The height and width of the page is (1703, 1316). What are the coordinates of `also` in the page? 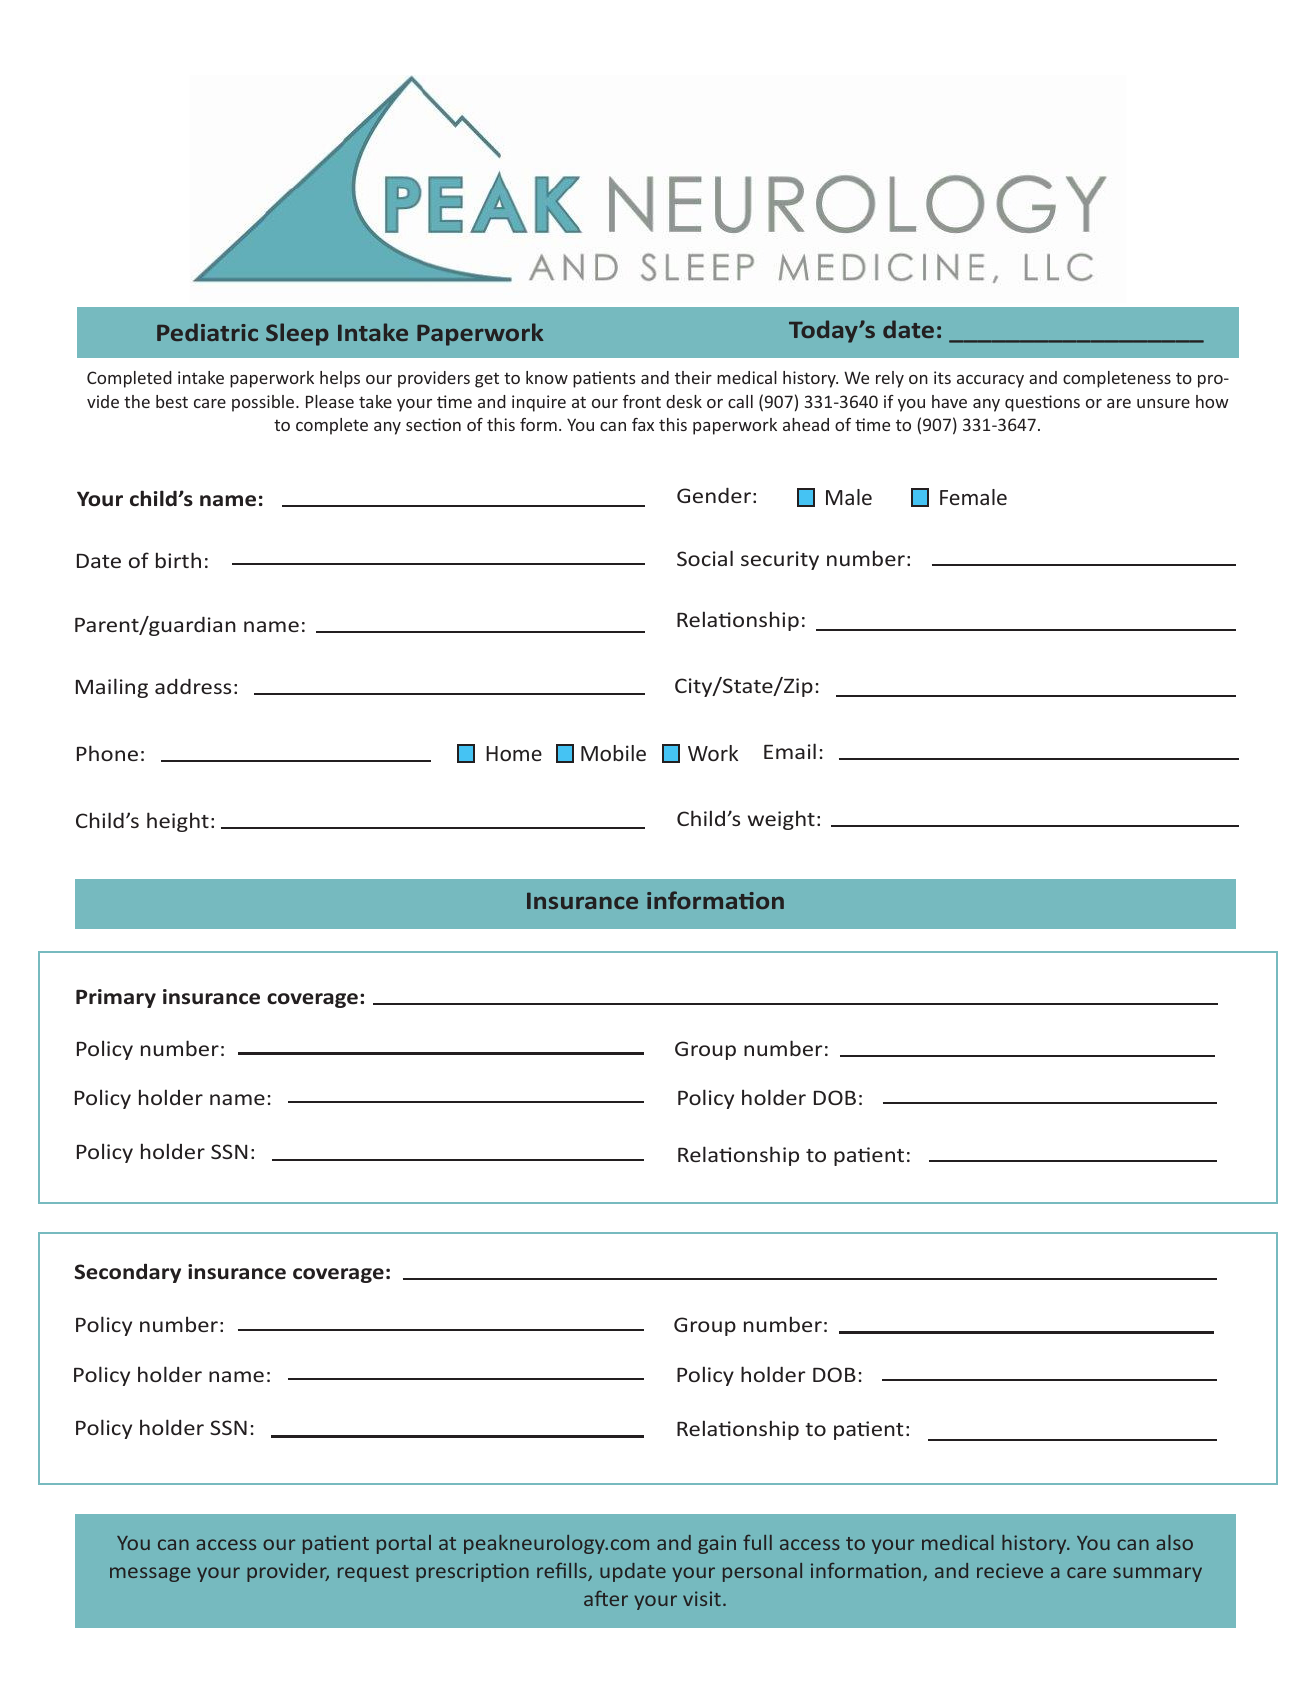 It's located at (1174, 1542).
